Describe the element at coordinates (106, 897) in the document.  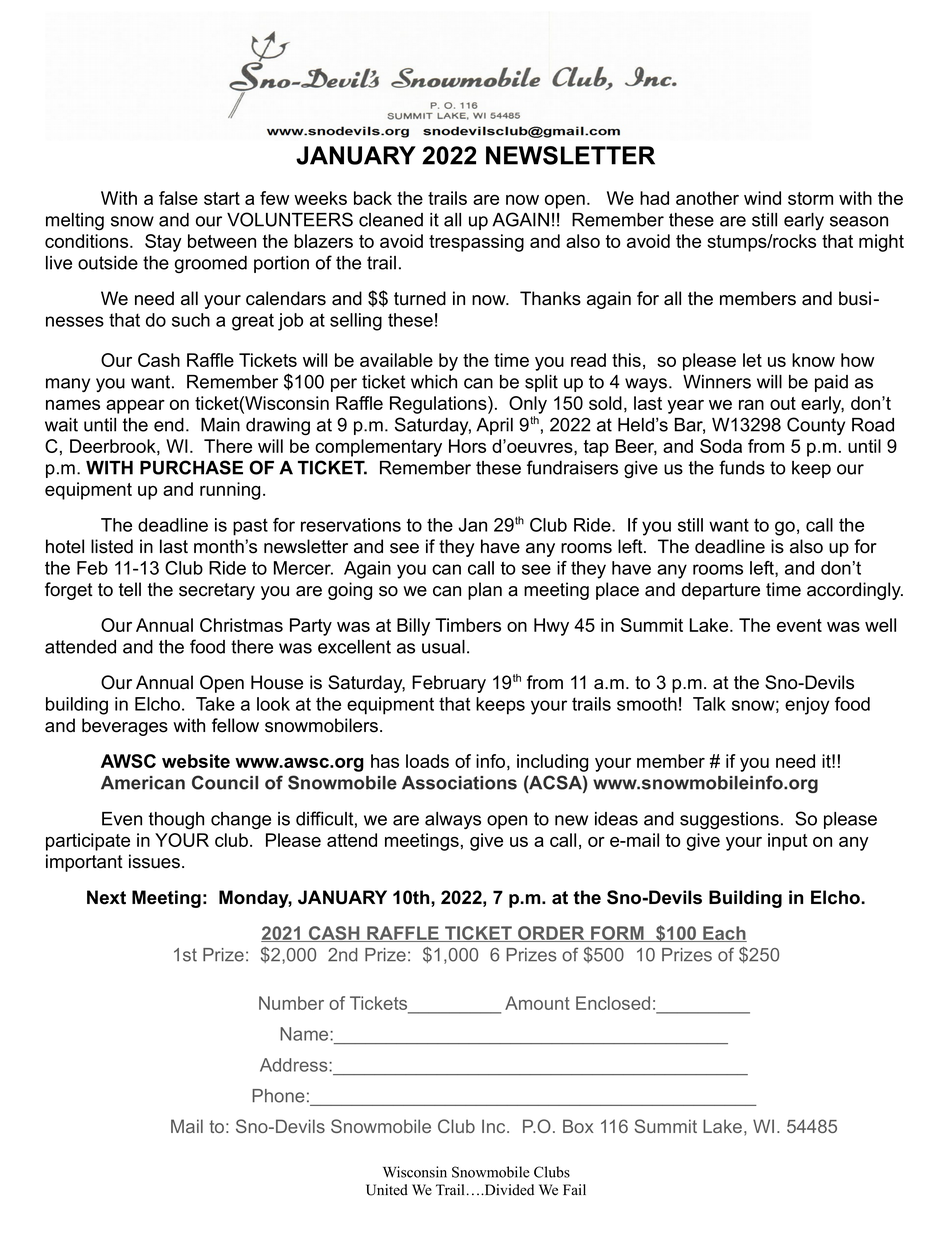
I see `Next` at that location.
